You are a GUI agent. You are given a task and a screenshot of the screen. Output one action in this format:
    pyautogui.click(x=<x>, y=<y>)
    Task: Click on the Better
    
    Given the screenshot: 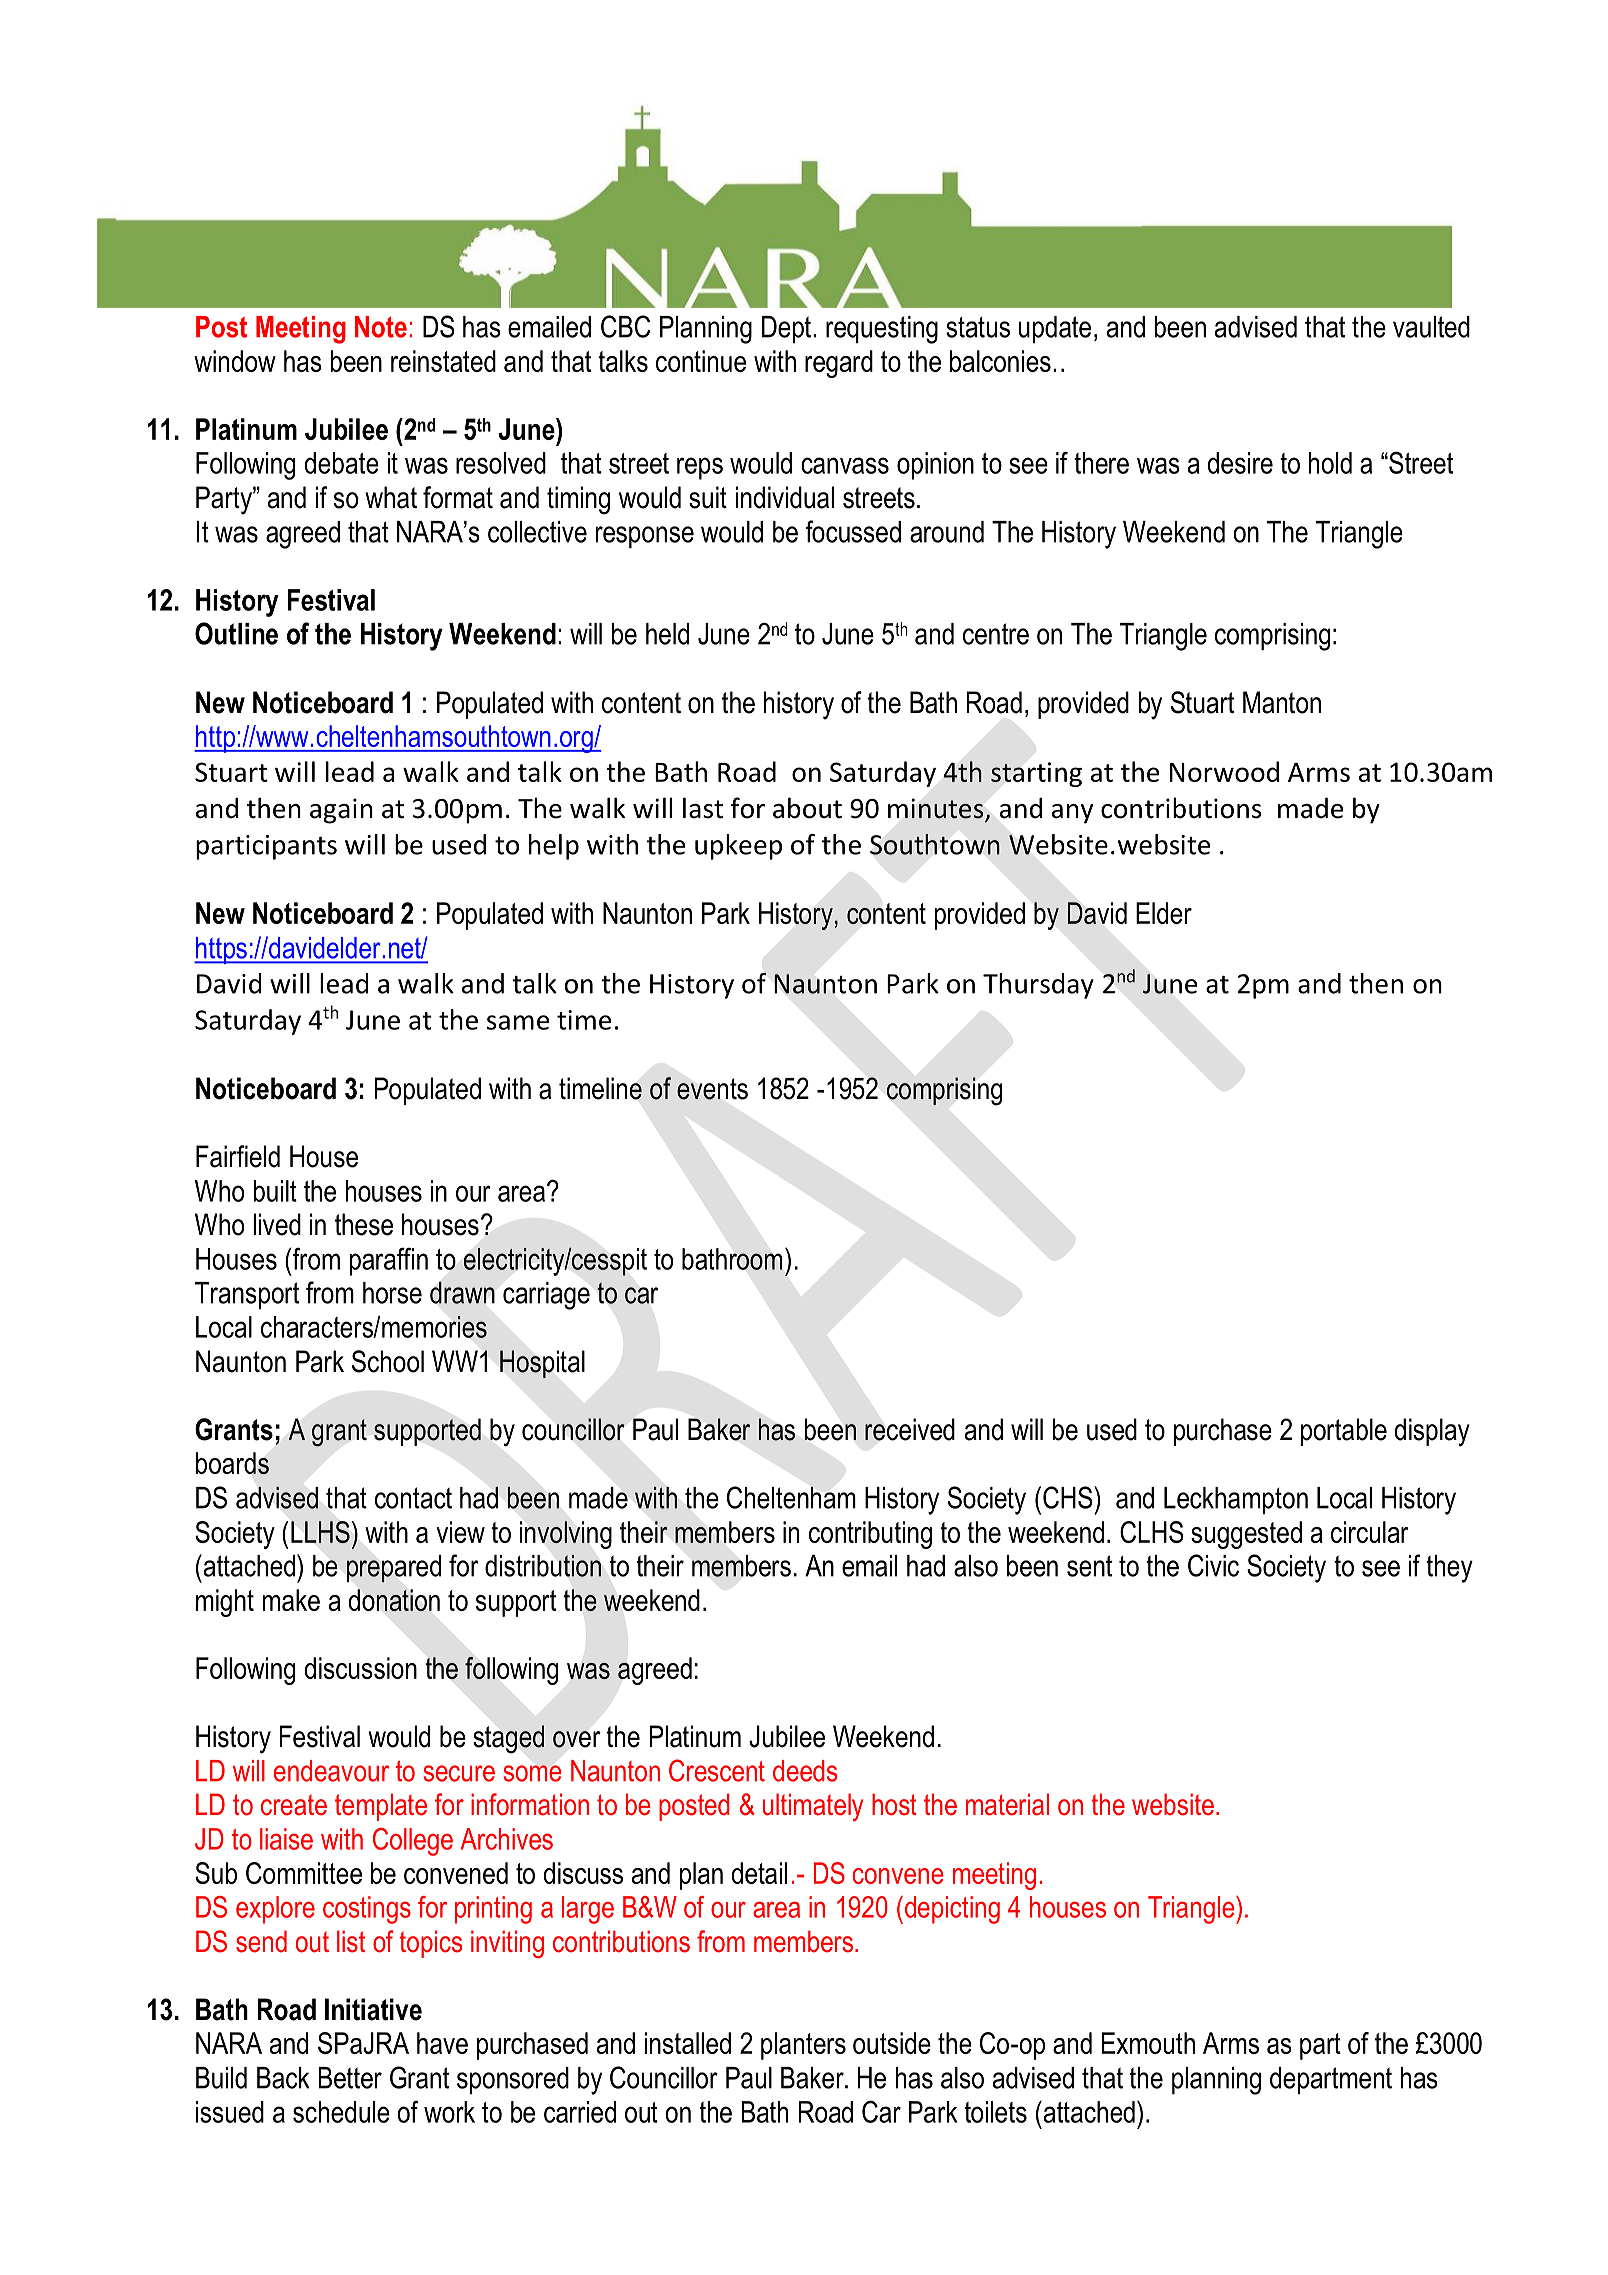 What is the action you would take?
    pyautogui.click(x=350, y=2078)
